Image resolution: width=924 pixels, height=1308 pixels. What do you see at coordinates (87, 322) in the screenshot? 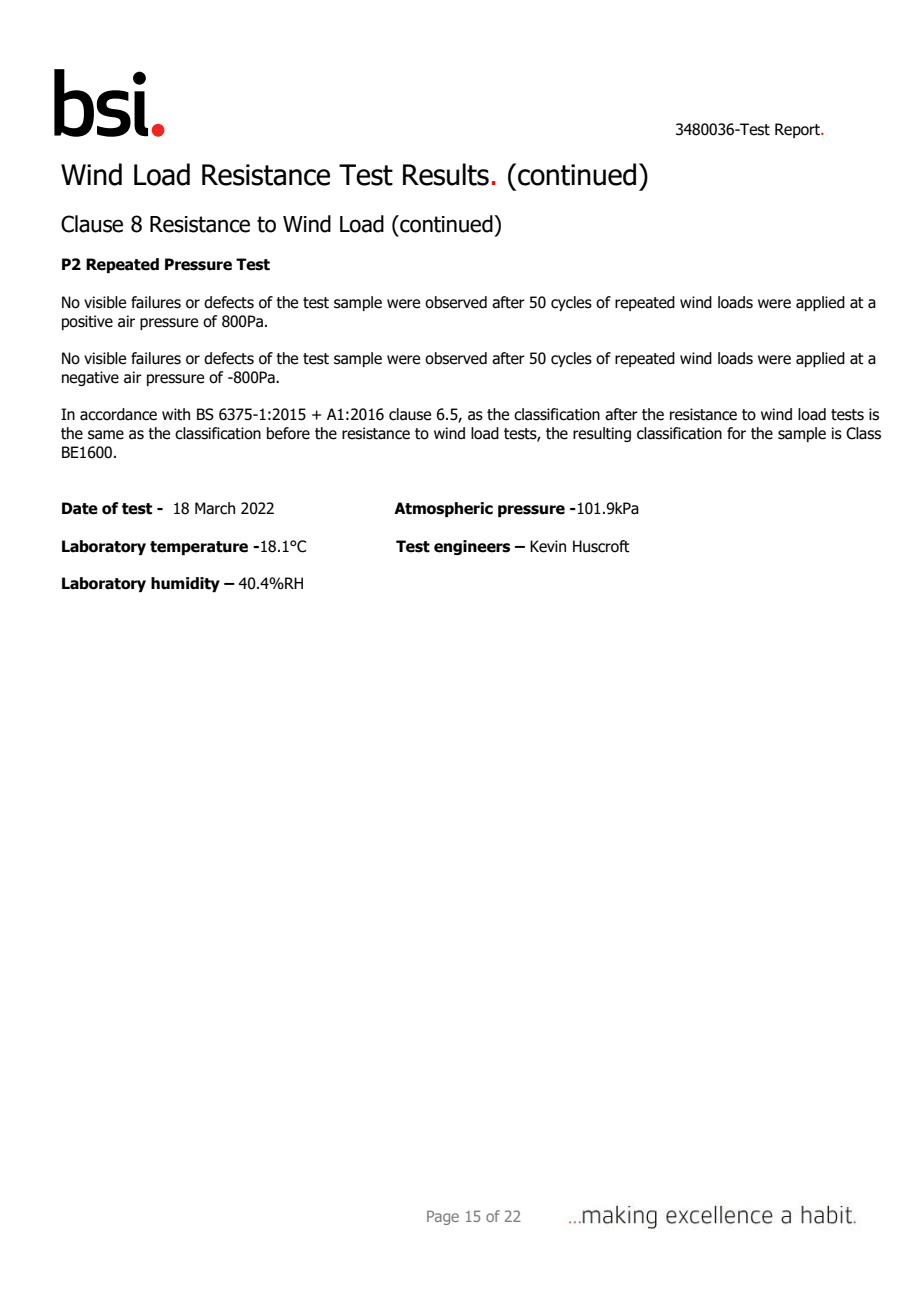
I see `positive` at bounding box center [87, 322].
